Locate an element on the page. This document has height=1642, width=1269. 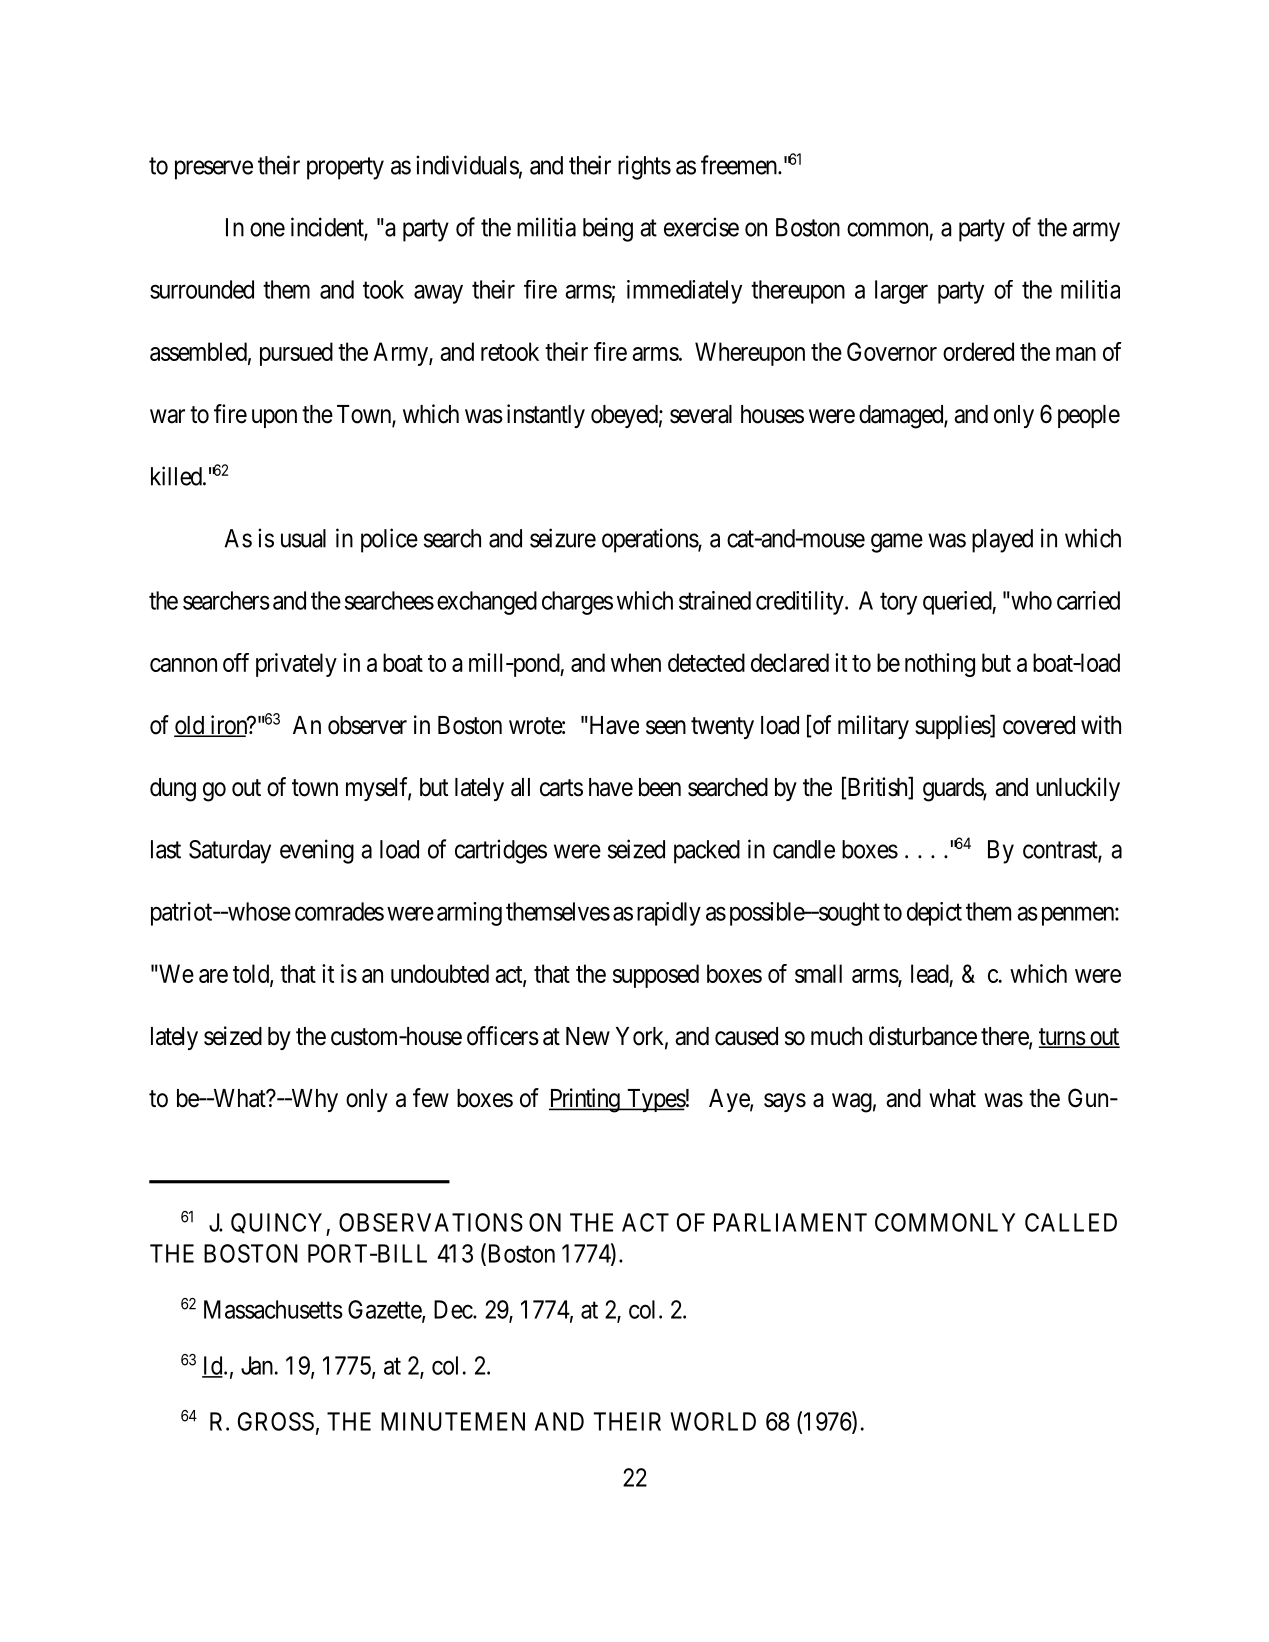
evening is located at coordinates (317, 851).
